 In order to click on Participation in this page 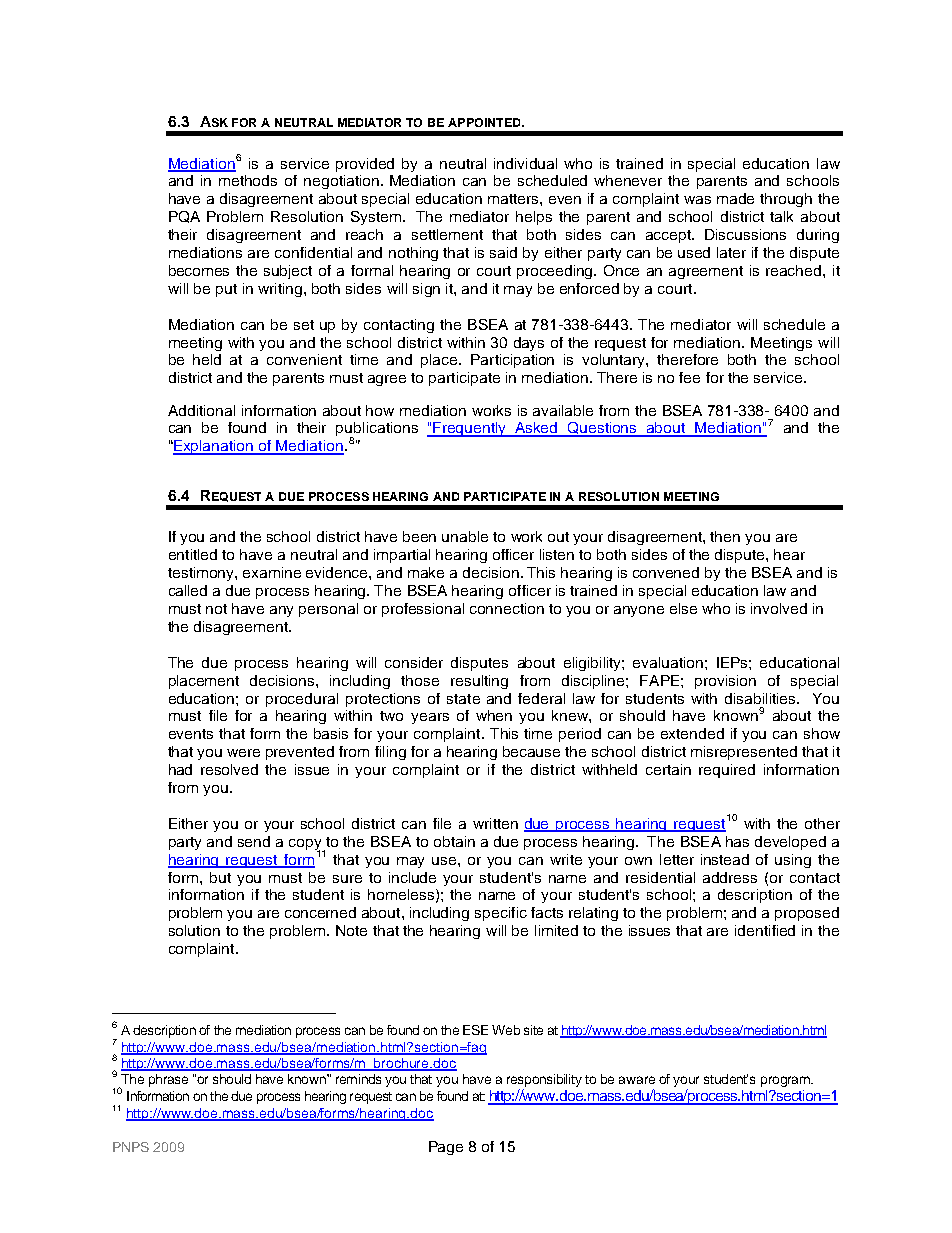, I will do `click(512, 361)`.
